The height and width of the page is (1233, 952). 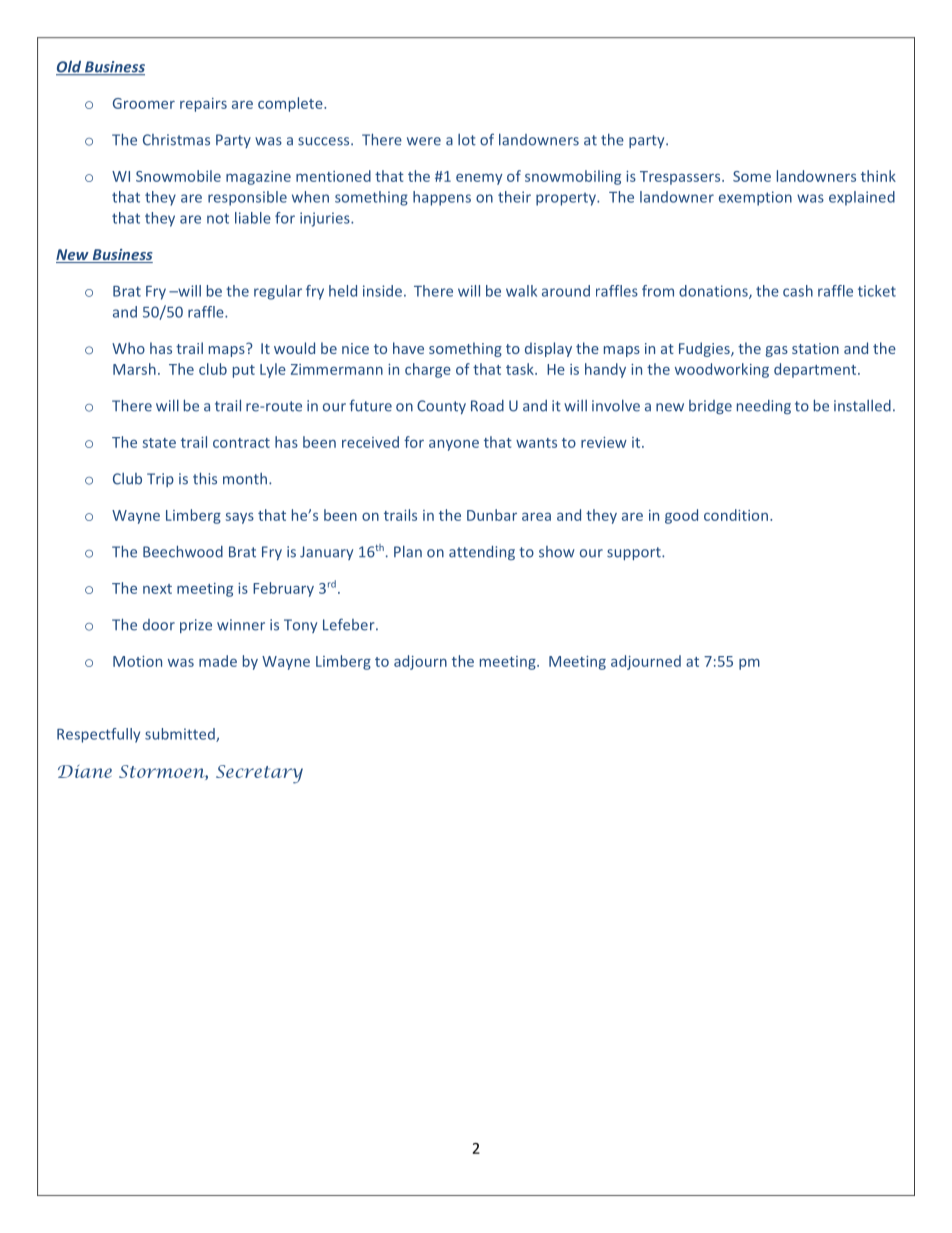 What do you see at coordinates (144, 103) in the page?
I see `Groomer` at bounding box center [144, 103].
